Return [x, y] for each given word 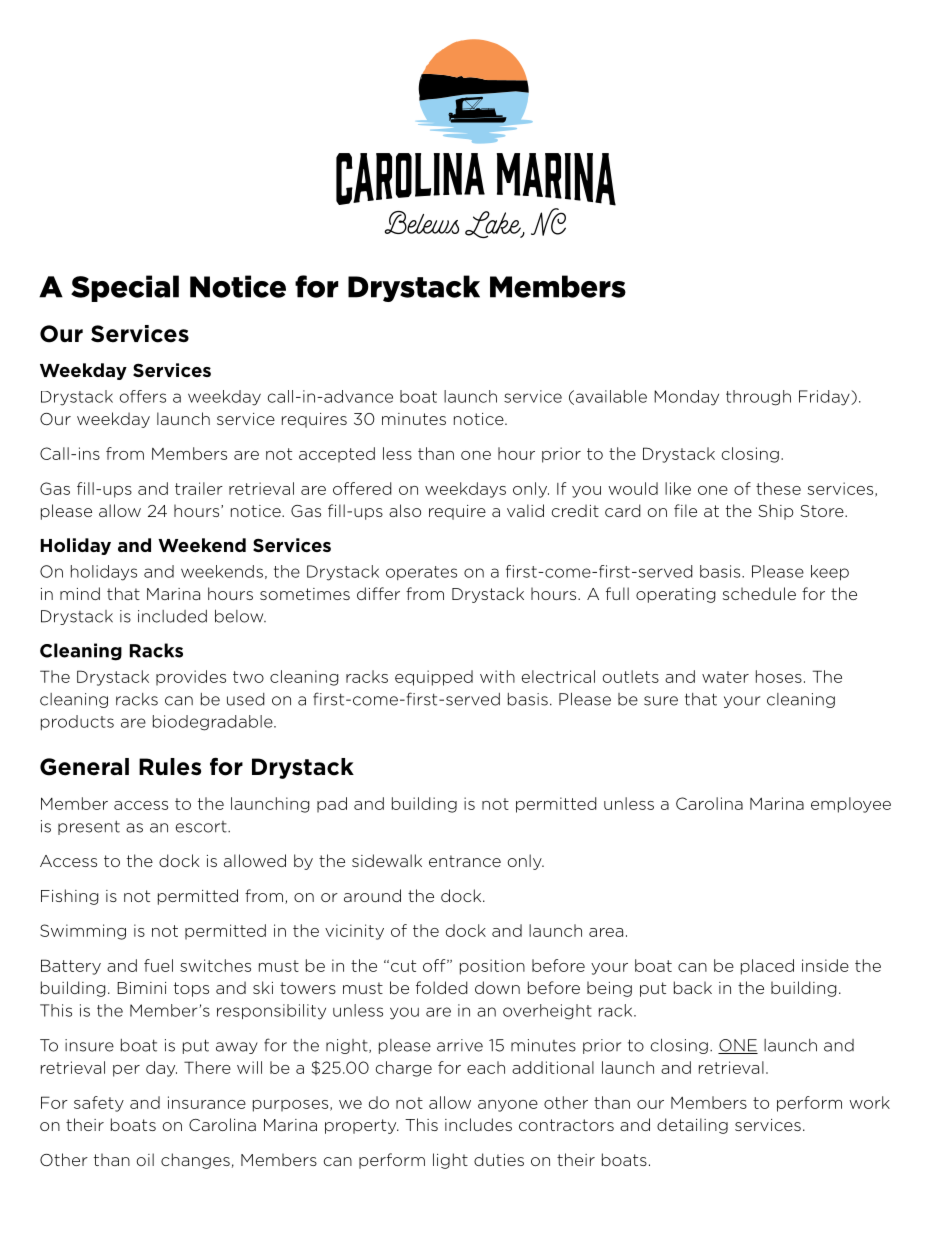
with [497, 676]
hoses [779, 676]
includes [478, 1124]
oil [145, 1159]
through [758, 398]
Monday [686, 398]
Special [125, 288]
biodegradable [214, 723]
